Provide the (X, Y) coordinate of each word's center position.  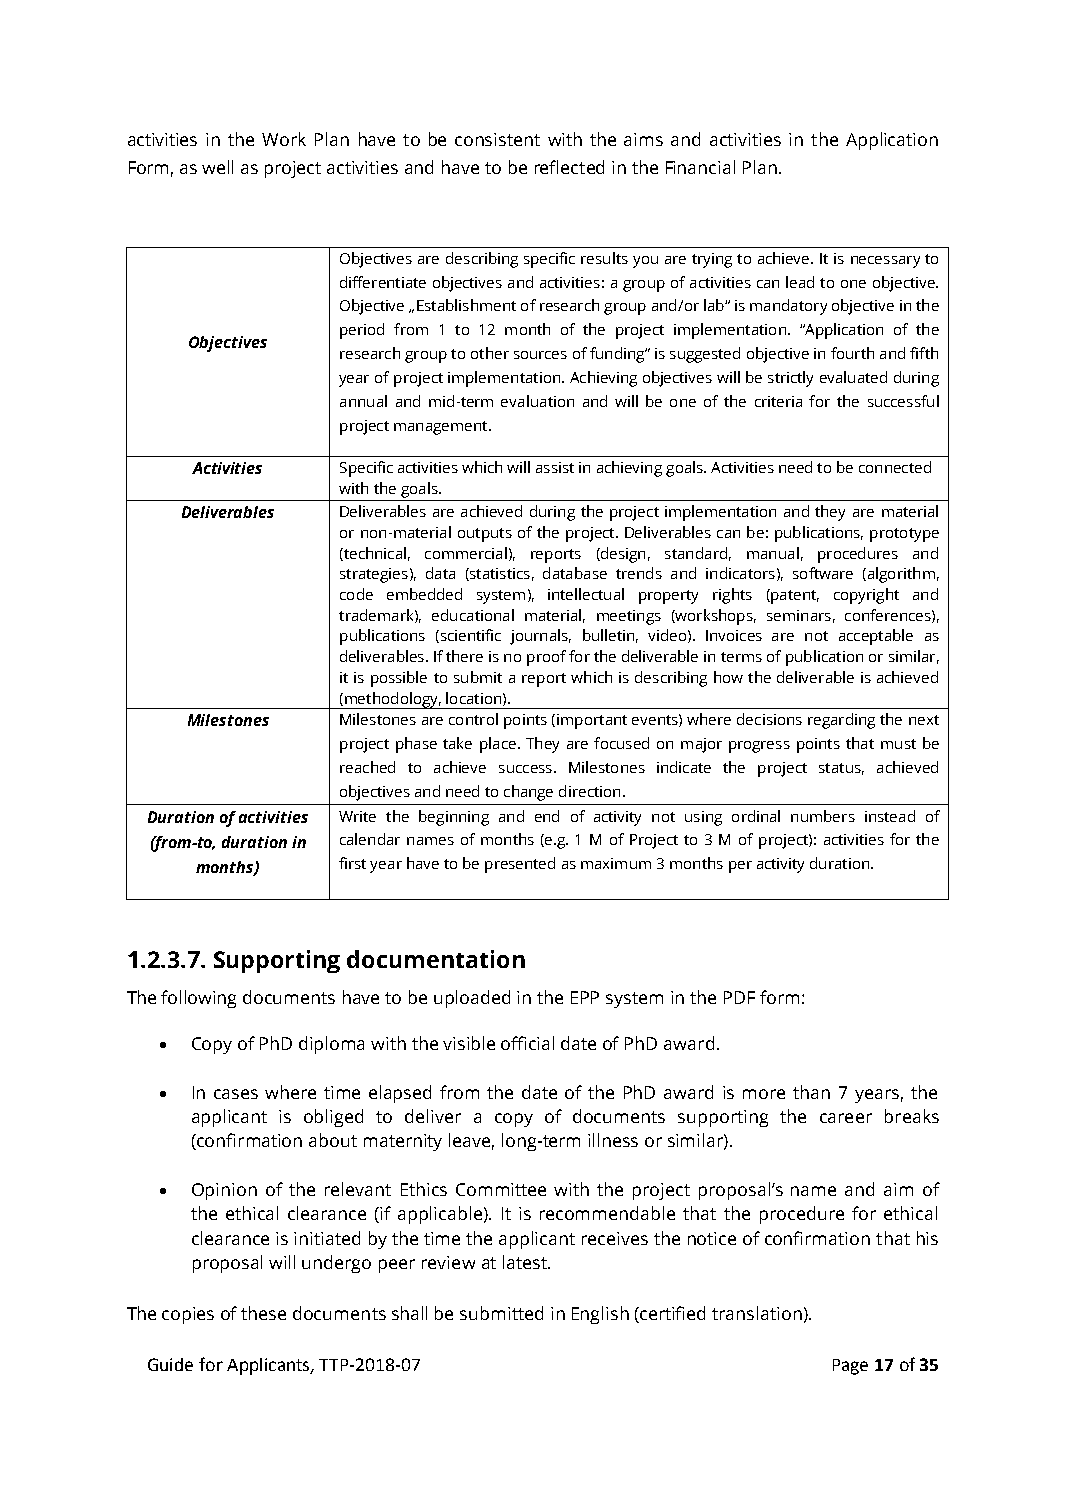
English (600, 1315)
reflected (569, 167)
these (263, 1313)
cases (236, 1094)
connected (895, 467)
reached (367, 767)
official (527, 1043)
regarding (841, 721)
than (811, 1092)
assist (555, 467)
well (217, 167)
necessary (885, 262)
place (498, 745)
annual (363, 401)
